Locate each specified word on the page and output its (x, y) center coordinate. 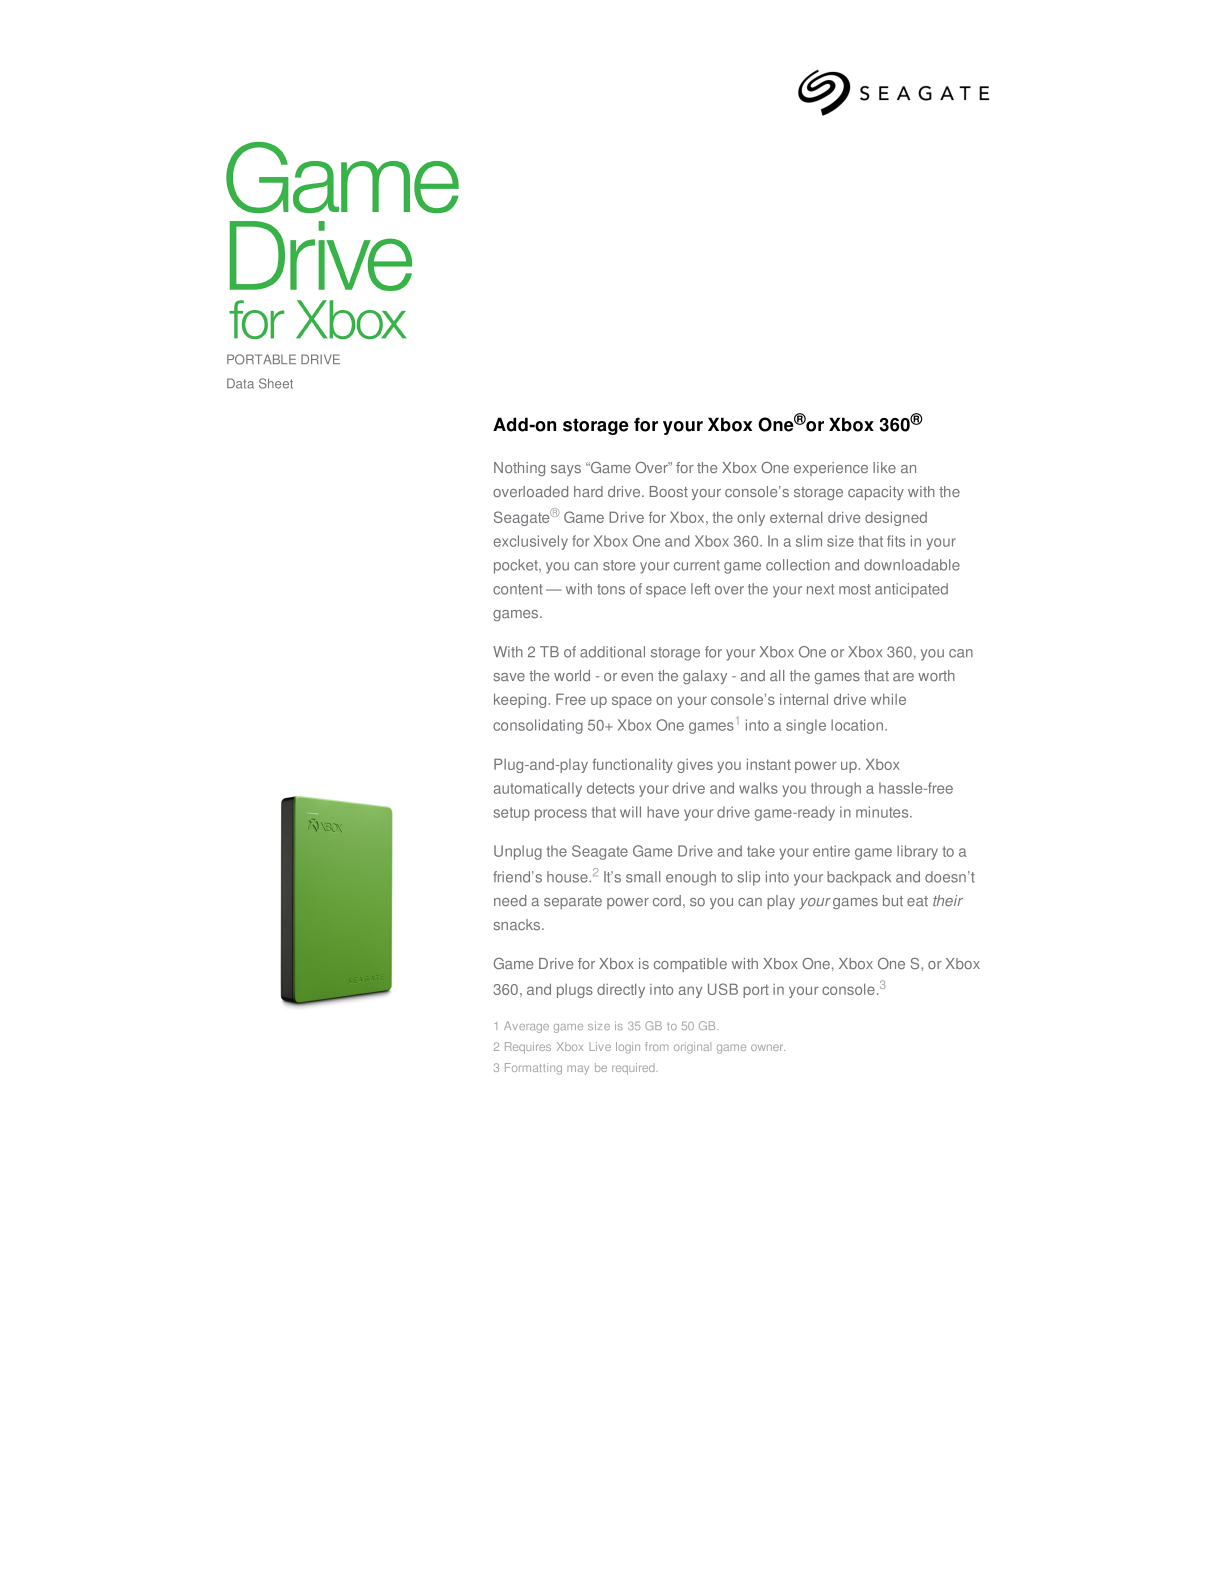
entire (831, 851)
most (855, 589)
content (518, 589)
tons (611, 589)
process (561, 815)
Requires (528, 1048)
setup (511, 814)
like (884, 467)
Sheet (276, 383)
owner (768, 1047)
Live (600, 1046)
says (566, 470)
